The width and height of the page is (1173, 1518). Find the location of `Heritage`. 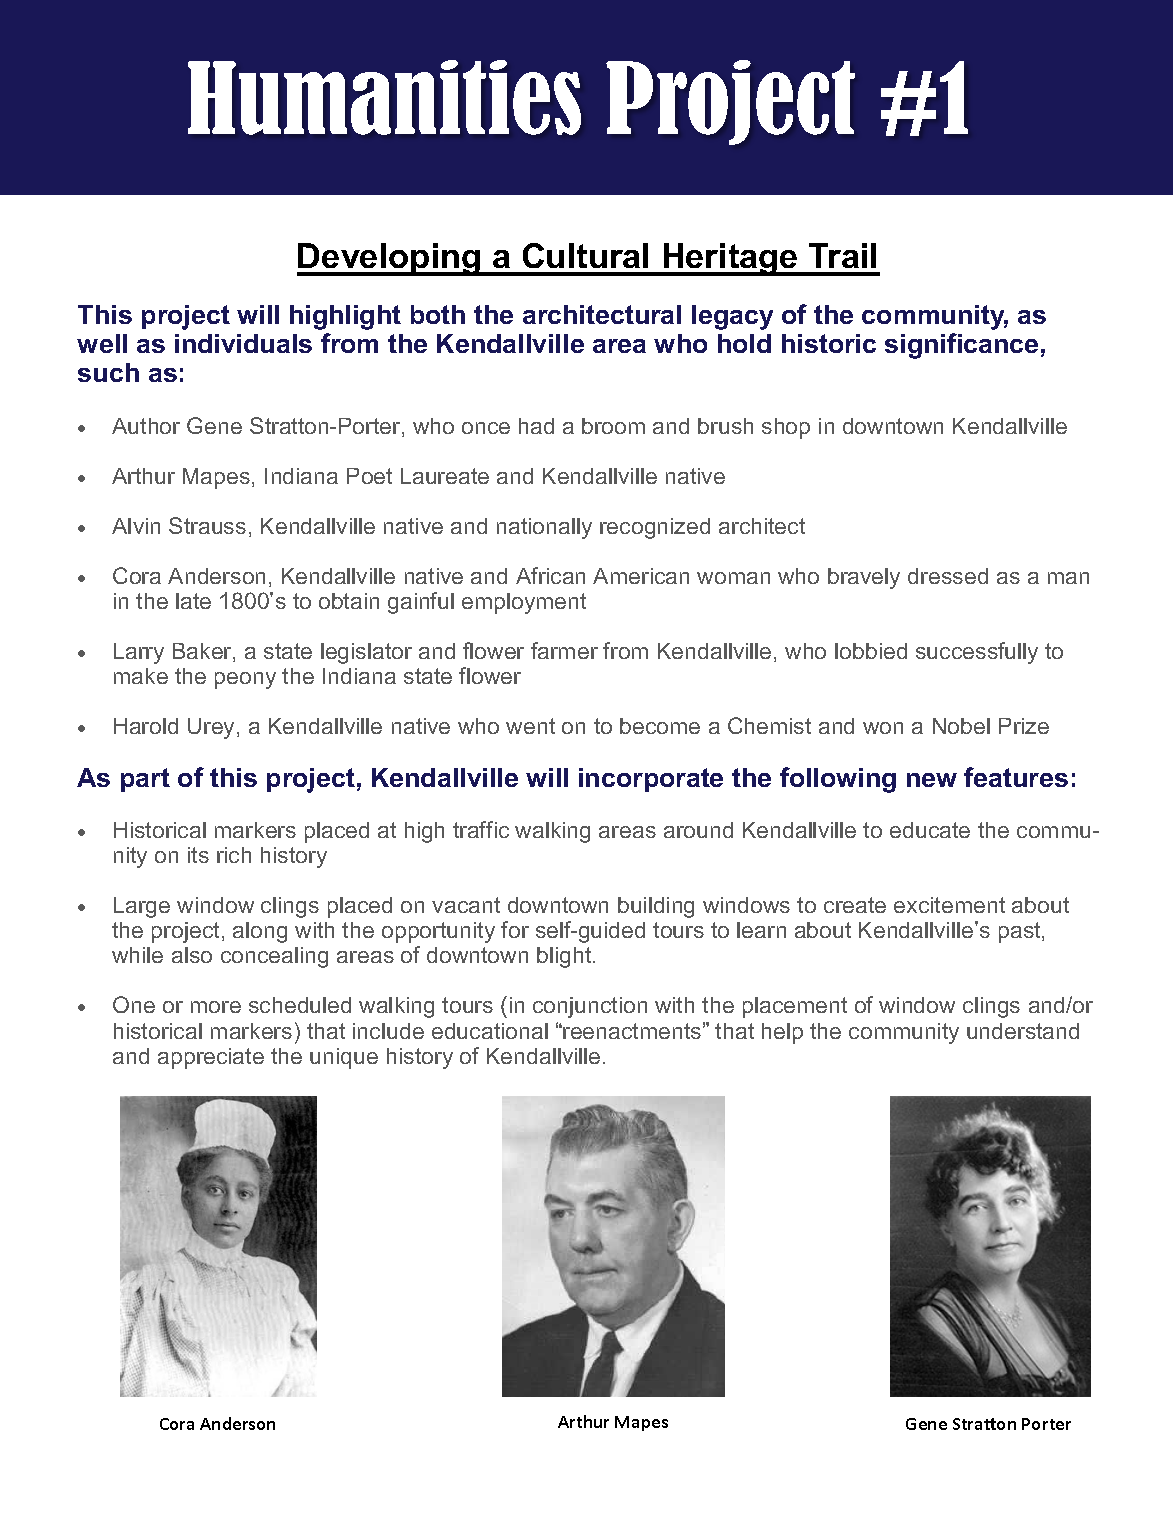

Heritage is located at coordinates (730, 259).
